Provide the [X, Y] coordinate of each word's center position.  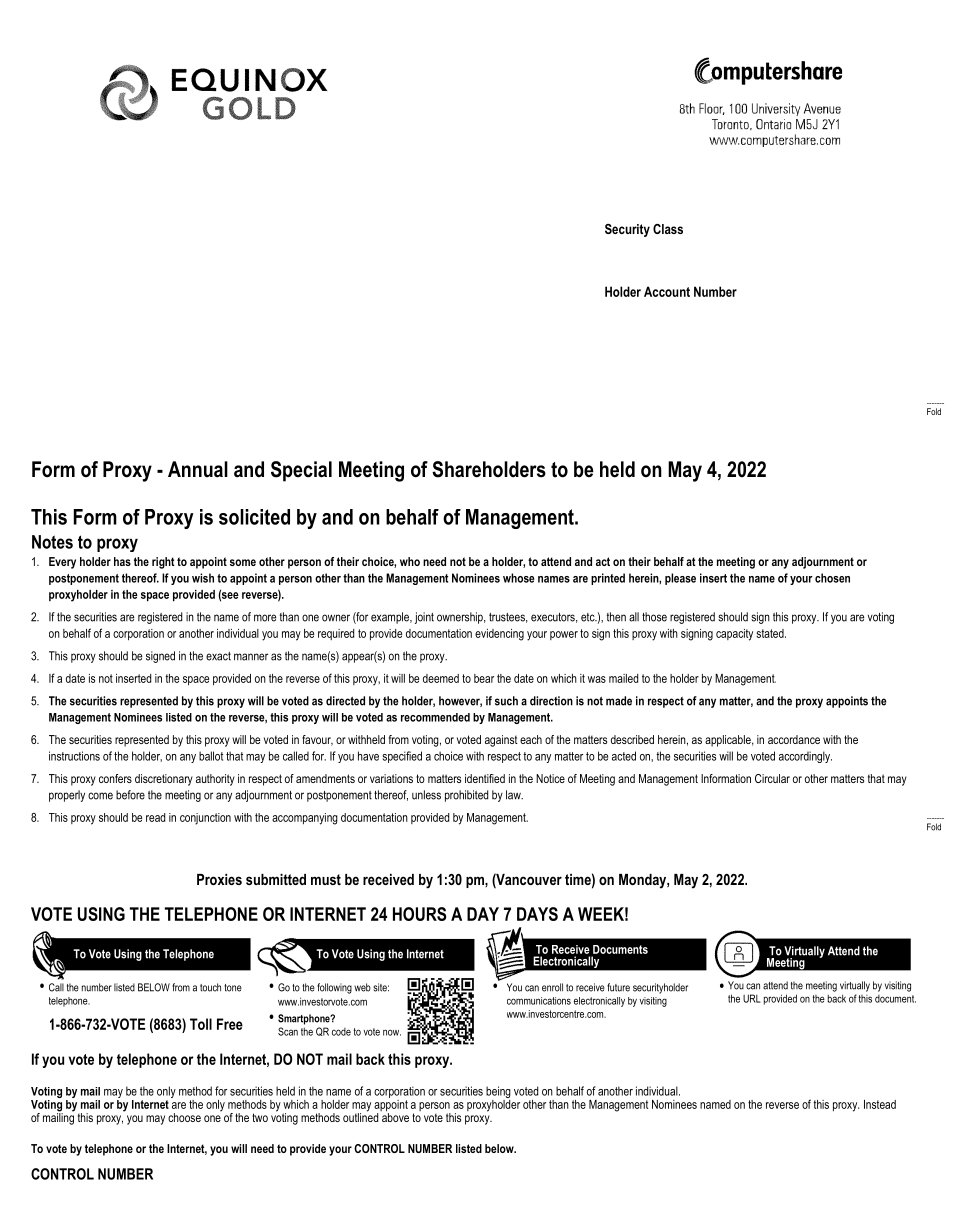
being [498, 1093]
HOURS [419, 914]
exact [218, 656]
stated [771, 633]
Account [667, 291]
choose [184, 1117]
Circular [772, 778]
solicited [254, 517]
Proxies [219, 879]
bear [484, 678]
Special [301, 471]
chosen [832, 578]
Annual [198, 469]
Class [668, 229]
